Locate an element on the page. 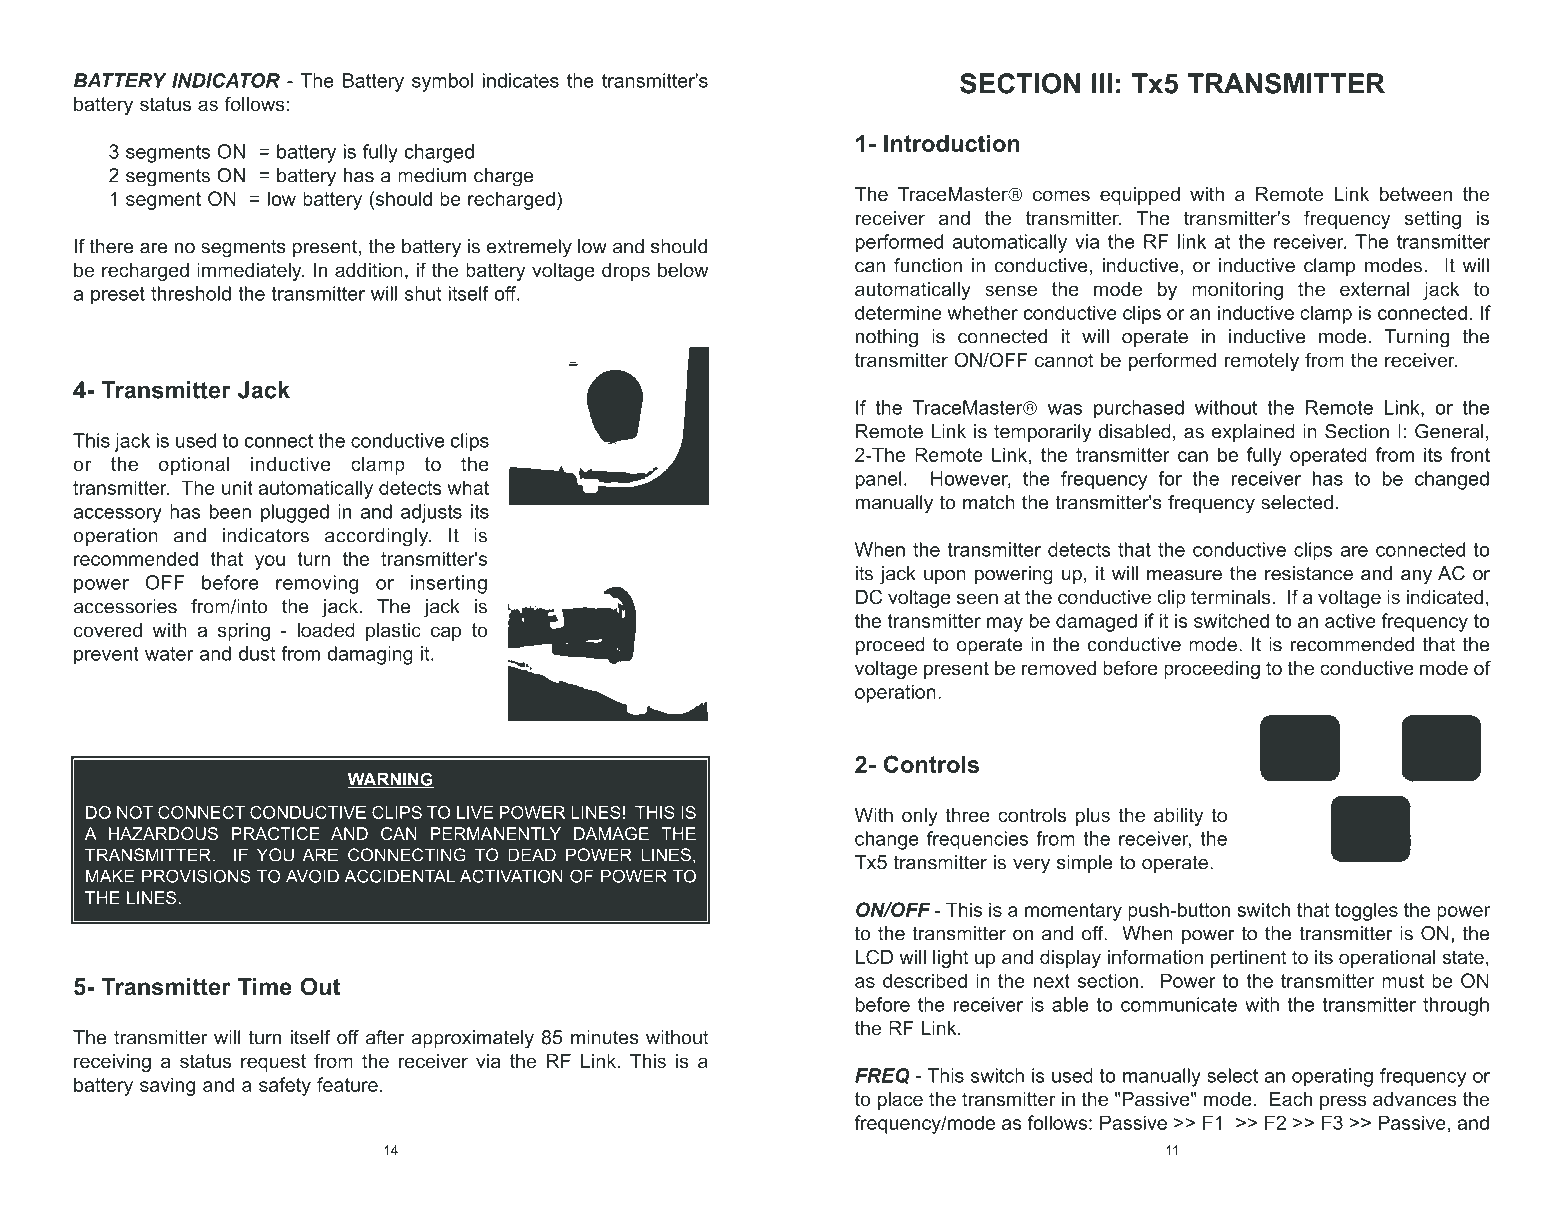 The width and height of the page is (1563, 1208). ability is located at coordinates (1178, 817).
